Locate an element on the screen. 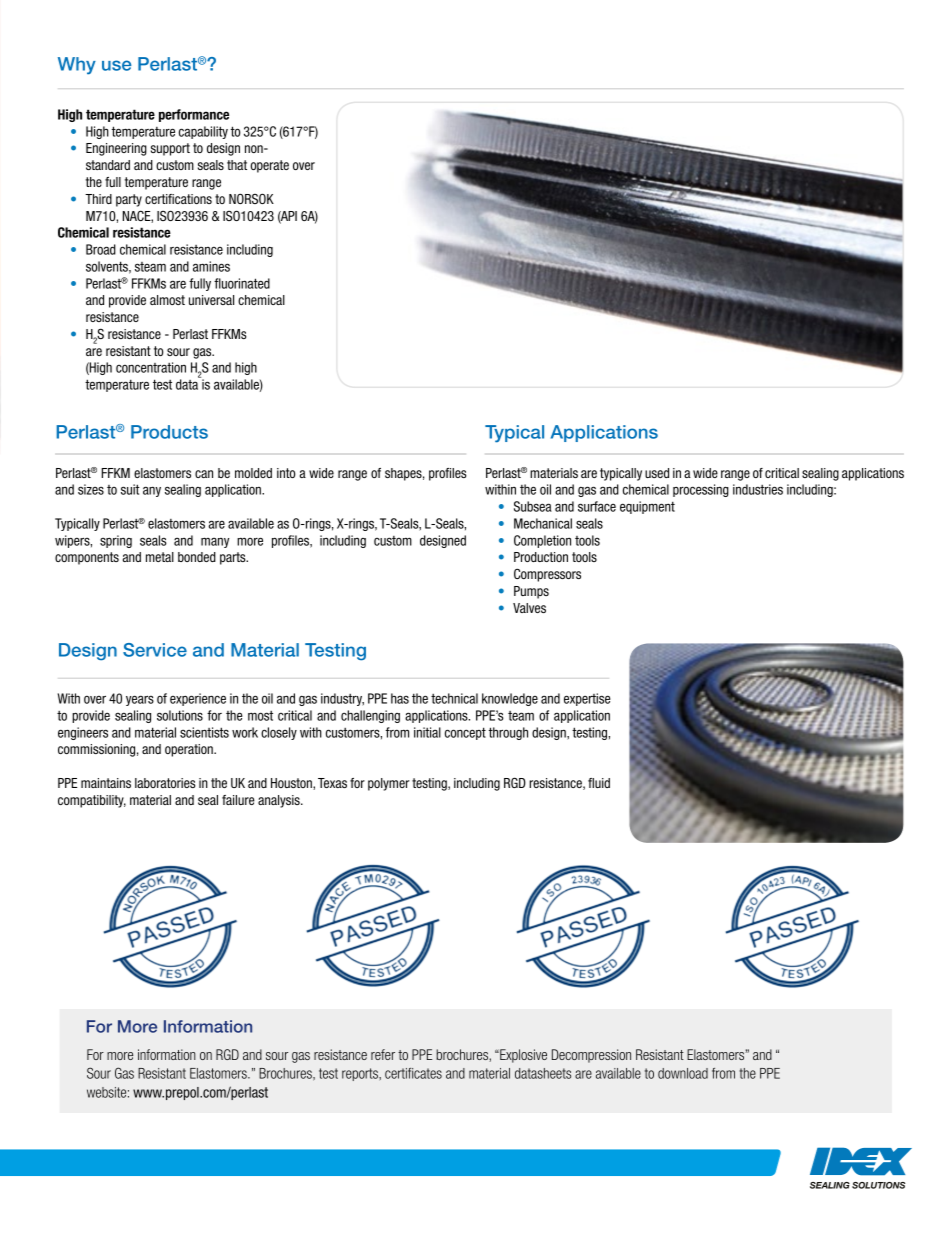 This screenshot has height=1236, width=952. used is located at coordinates (657, 473).
